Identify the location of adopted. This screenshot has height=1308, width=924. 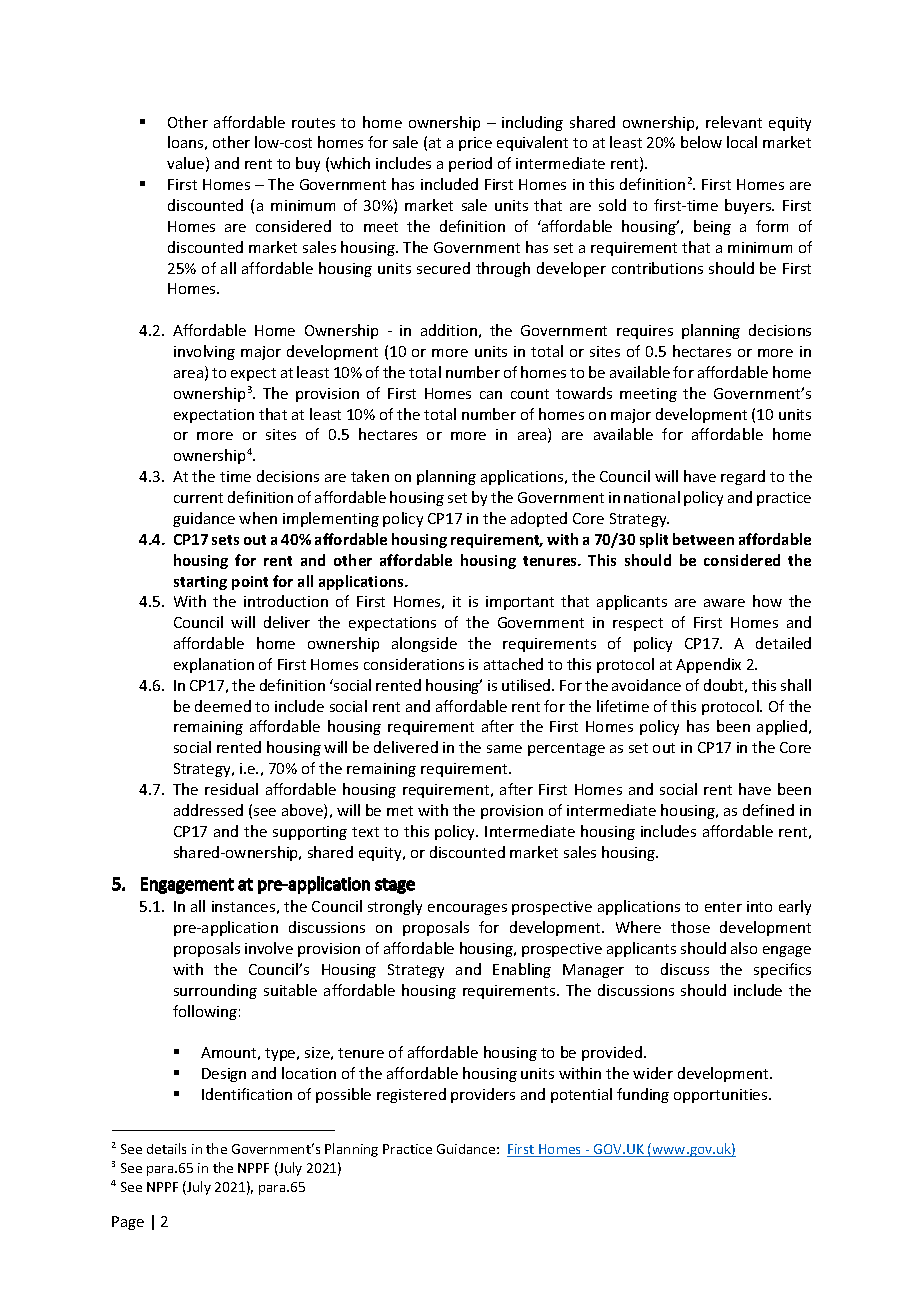
(539, 519).
